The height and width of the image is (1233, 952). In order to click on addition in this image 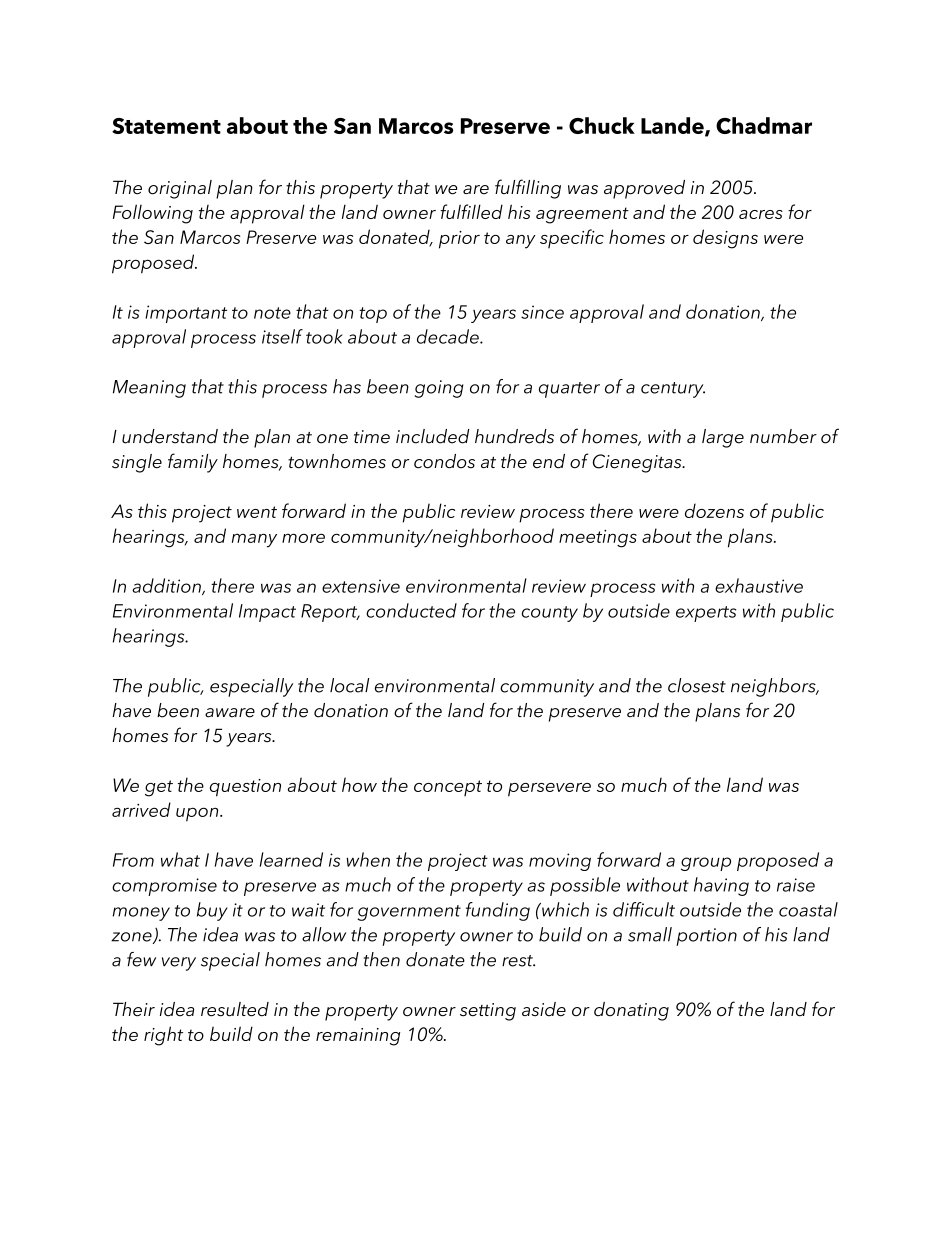, I will do `click(167, 586)`.
